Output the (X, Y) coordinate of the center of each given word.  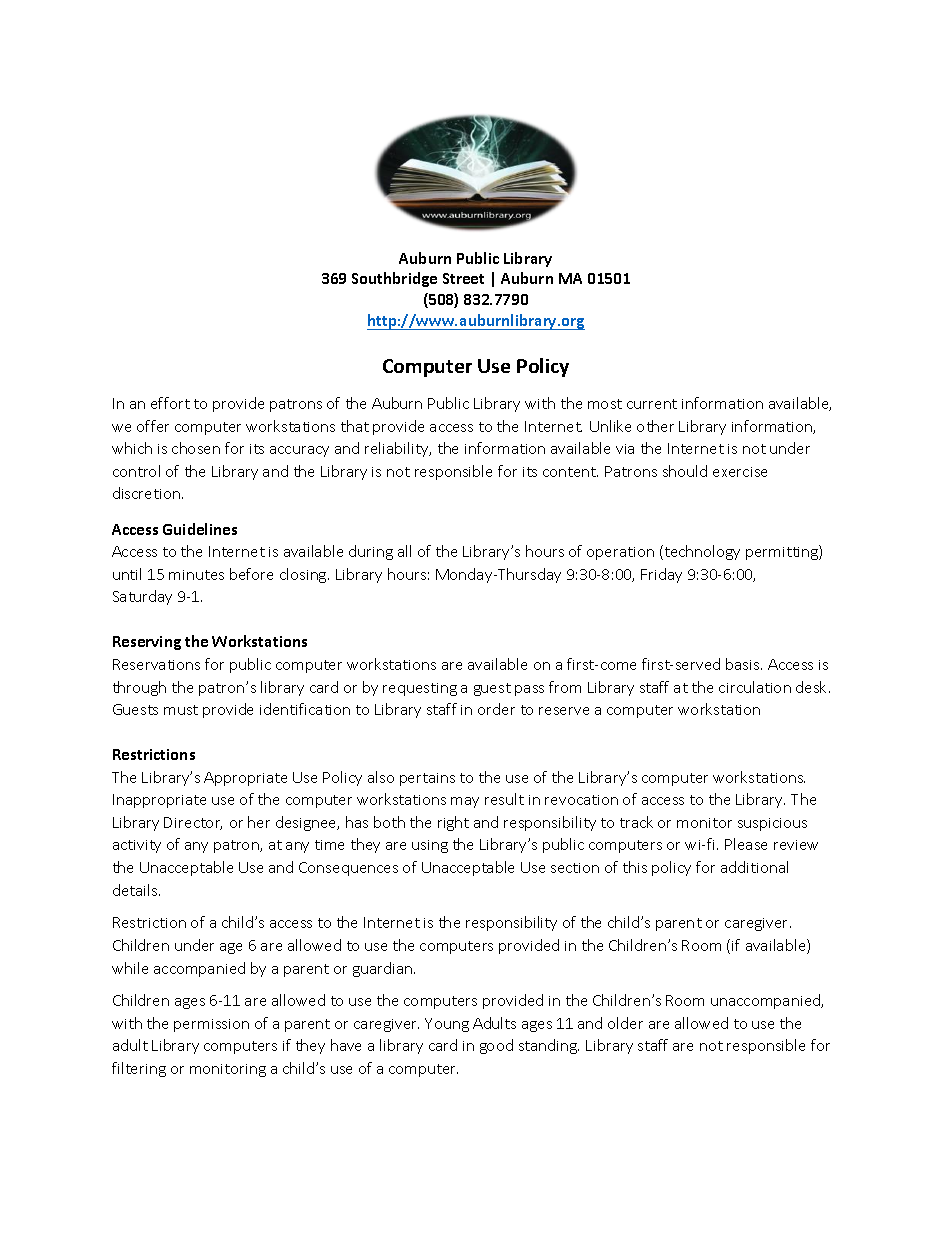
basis (744, 664)
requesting (420, 689)
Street (463, 278)
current (652, 404)
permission (211, 1025)
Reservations (156, 664)
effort (170, 403)
